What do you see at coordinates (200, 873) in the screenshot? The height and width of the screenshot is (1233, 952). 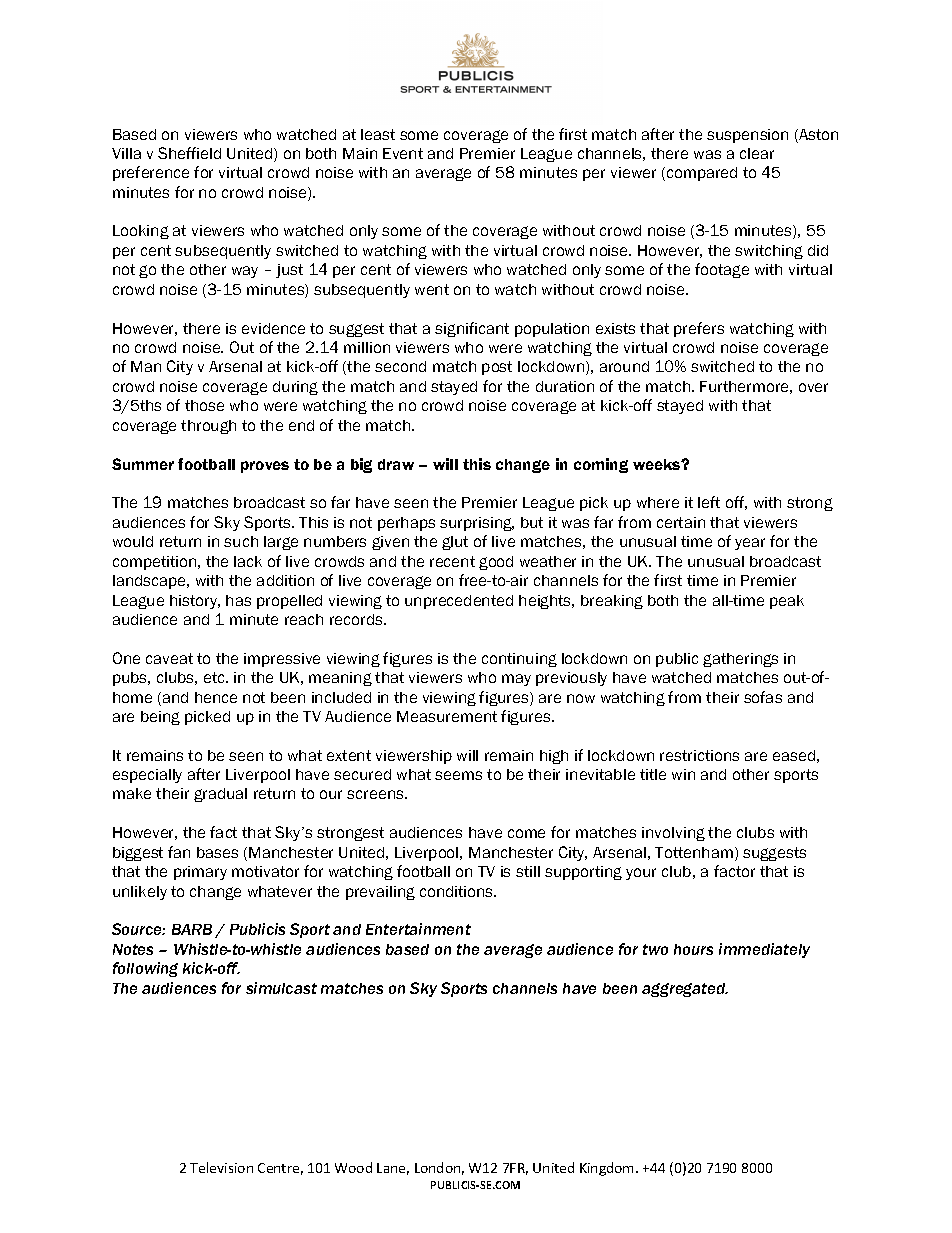 I see `primary` at bounding box center [200, 873].
